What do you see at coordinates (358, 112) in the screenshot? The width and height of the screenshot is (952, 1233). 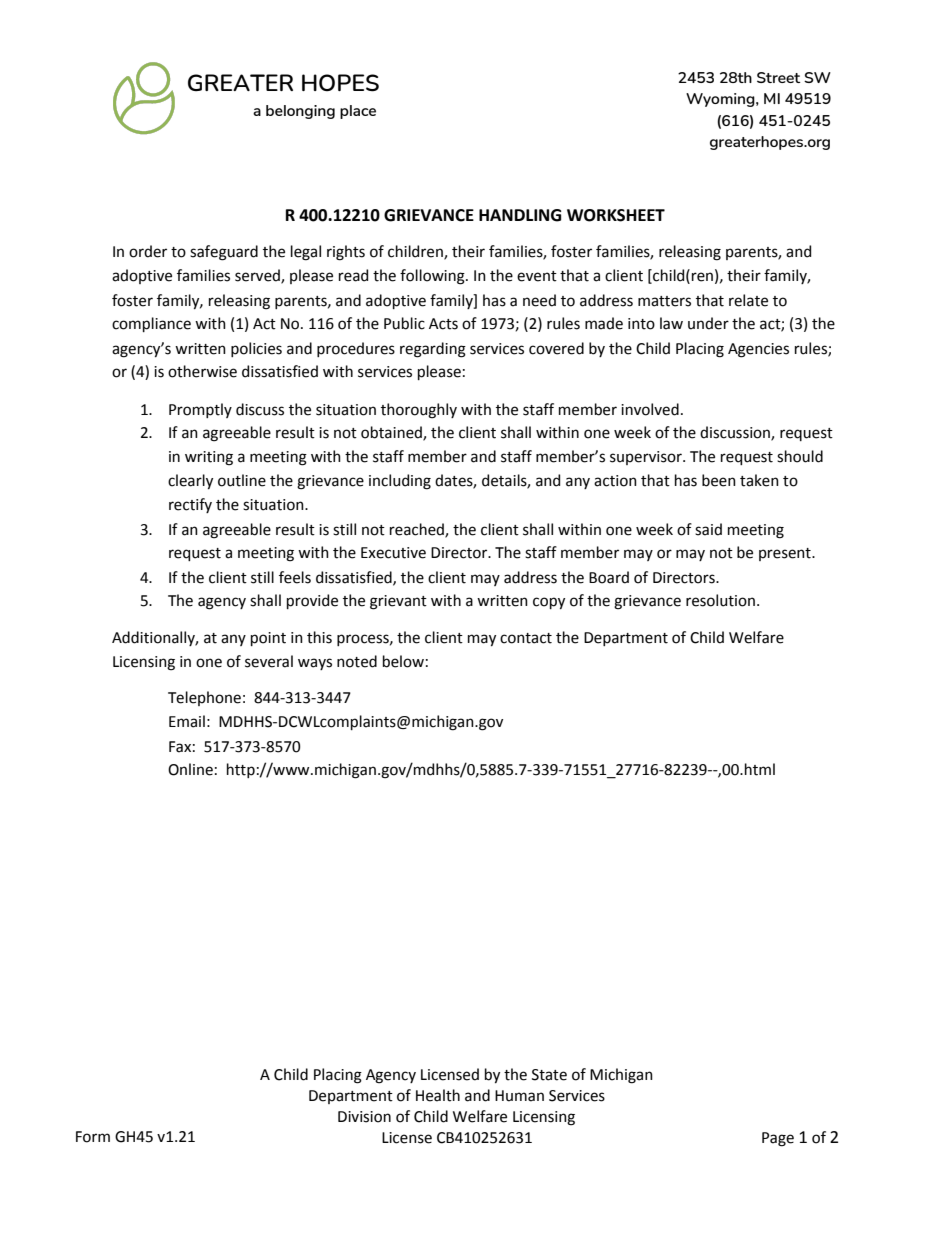 I see `place` at bounding box center [358, 112].
